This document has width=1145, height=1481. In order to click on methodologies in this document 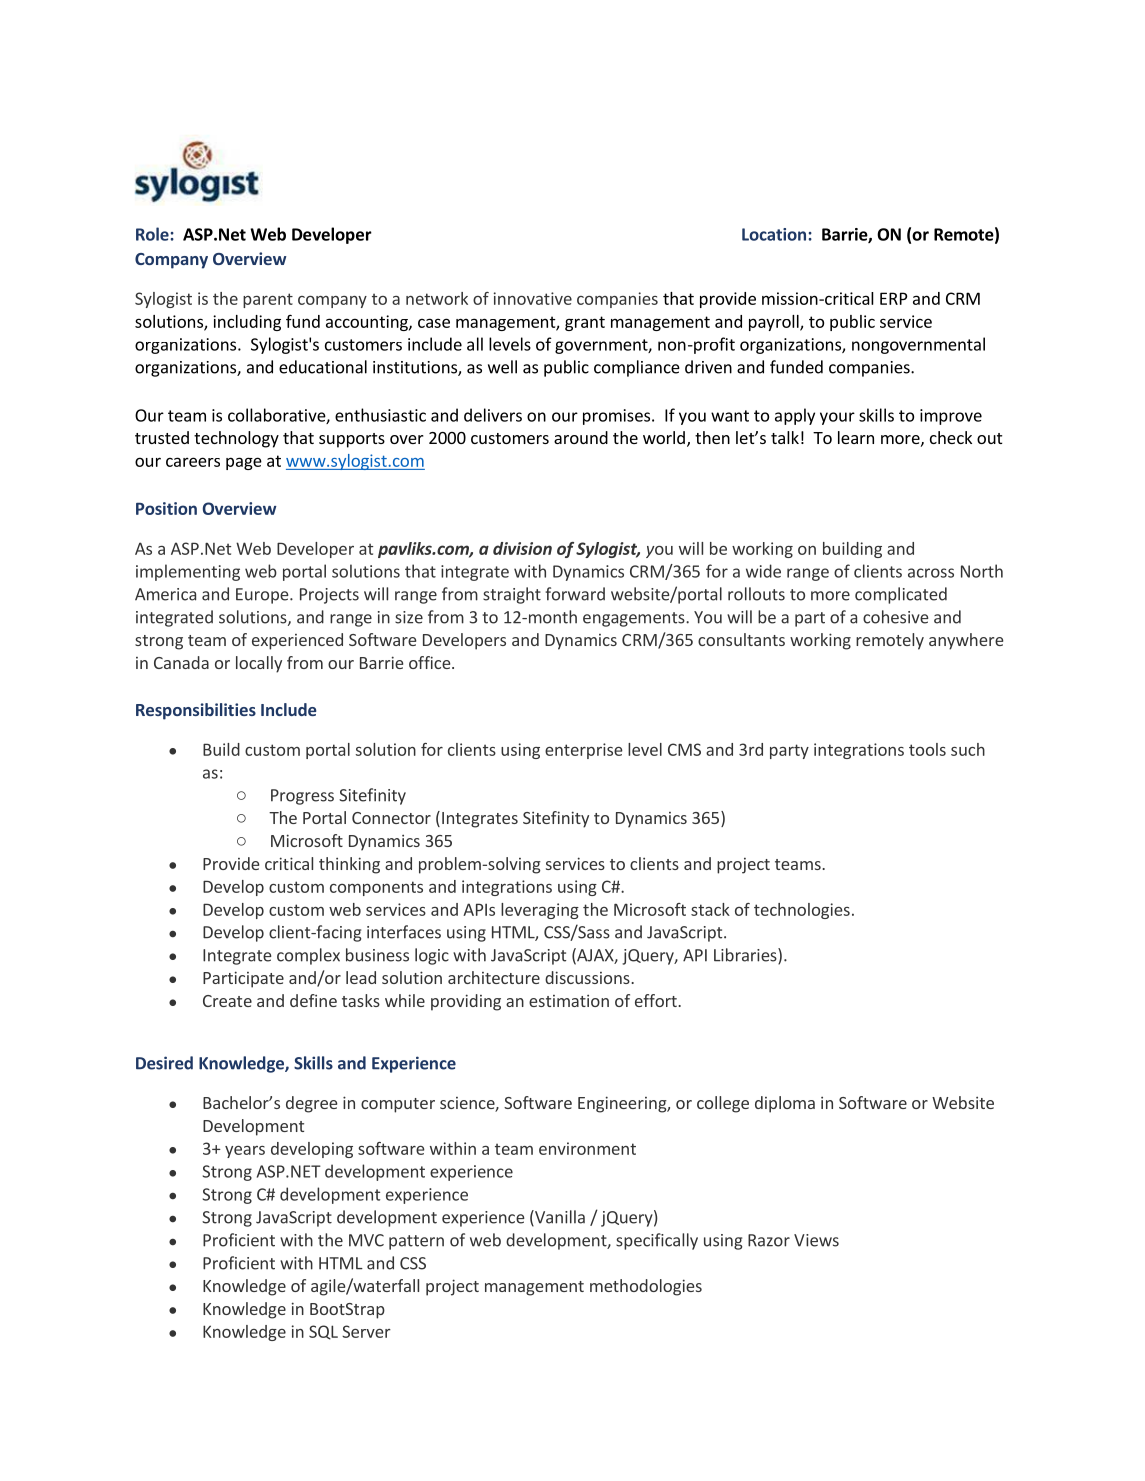, I will do `click(646, 1287)`.
